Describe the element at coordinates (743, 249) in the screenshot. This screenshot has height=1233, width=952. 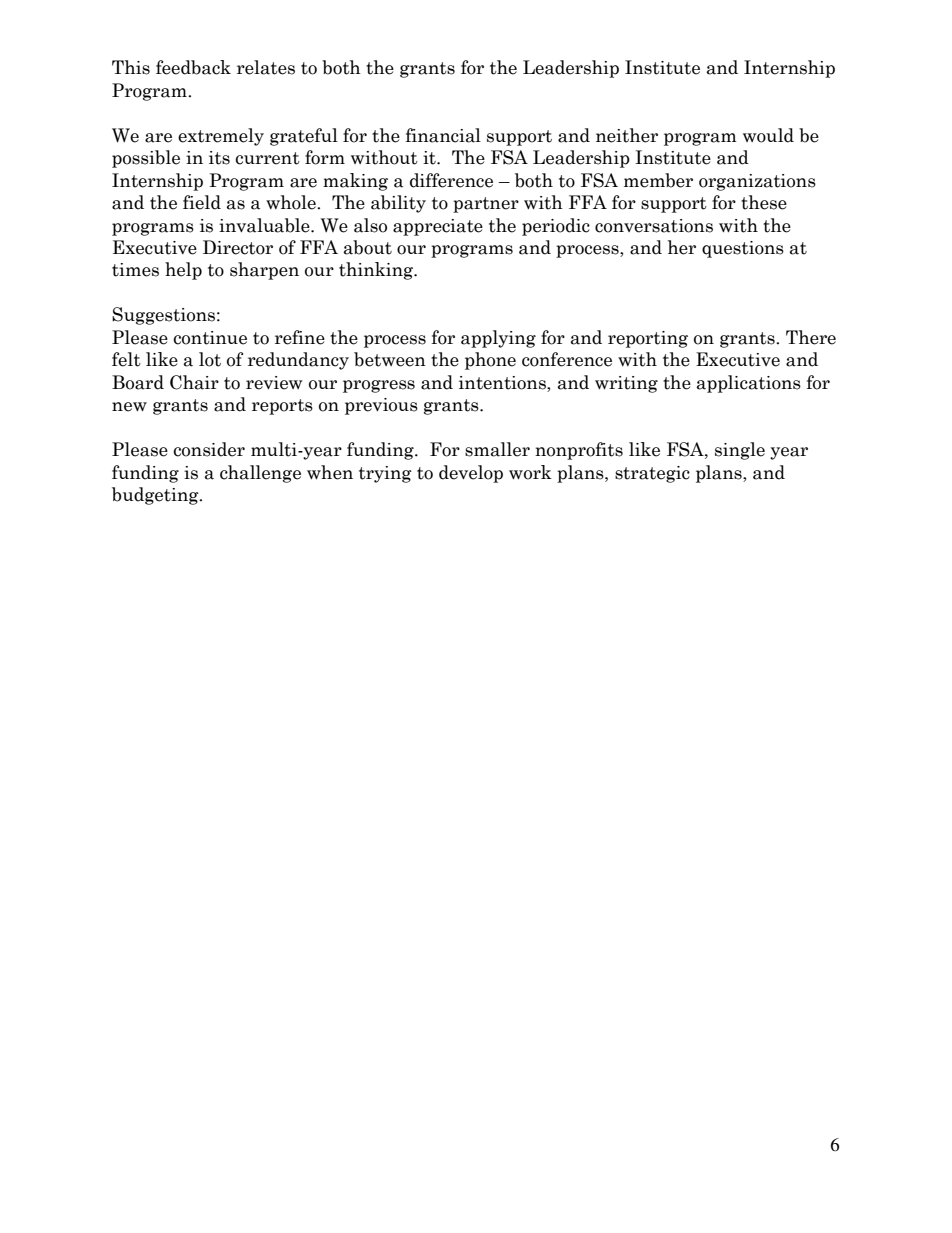
I see `questions` at that location.
